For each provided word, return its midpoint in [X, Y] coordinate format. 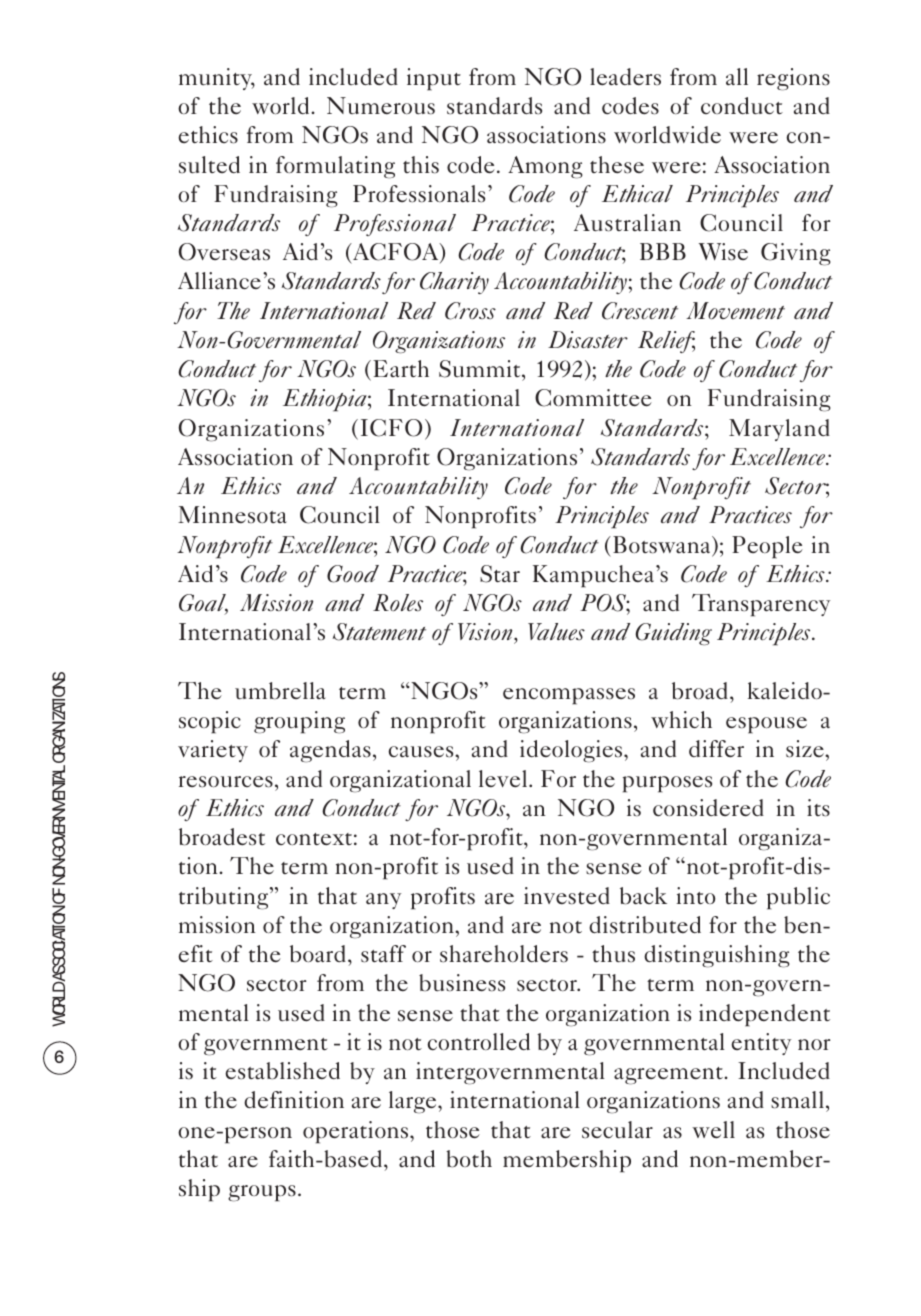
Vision [486, 633]
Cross [470, 311]
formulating [335, 167]
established [282, 1071]
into [695, 895]
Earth [401, 368]
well [713, 1130]
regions [793, 79]
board [318, 954]
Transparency [761, 605]
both [469, 1159]
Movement [735, 311]
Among [545, 167]
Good [353, 574]
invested [567, 896]
